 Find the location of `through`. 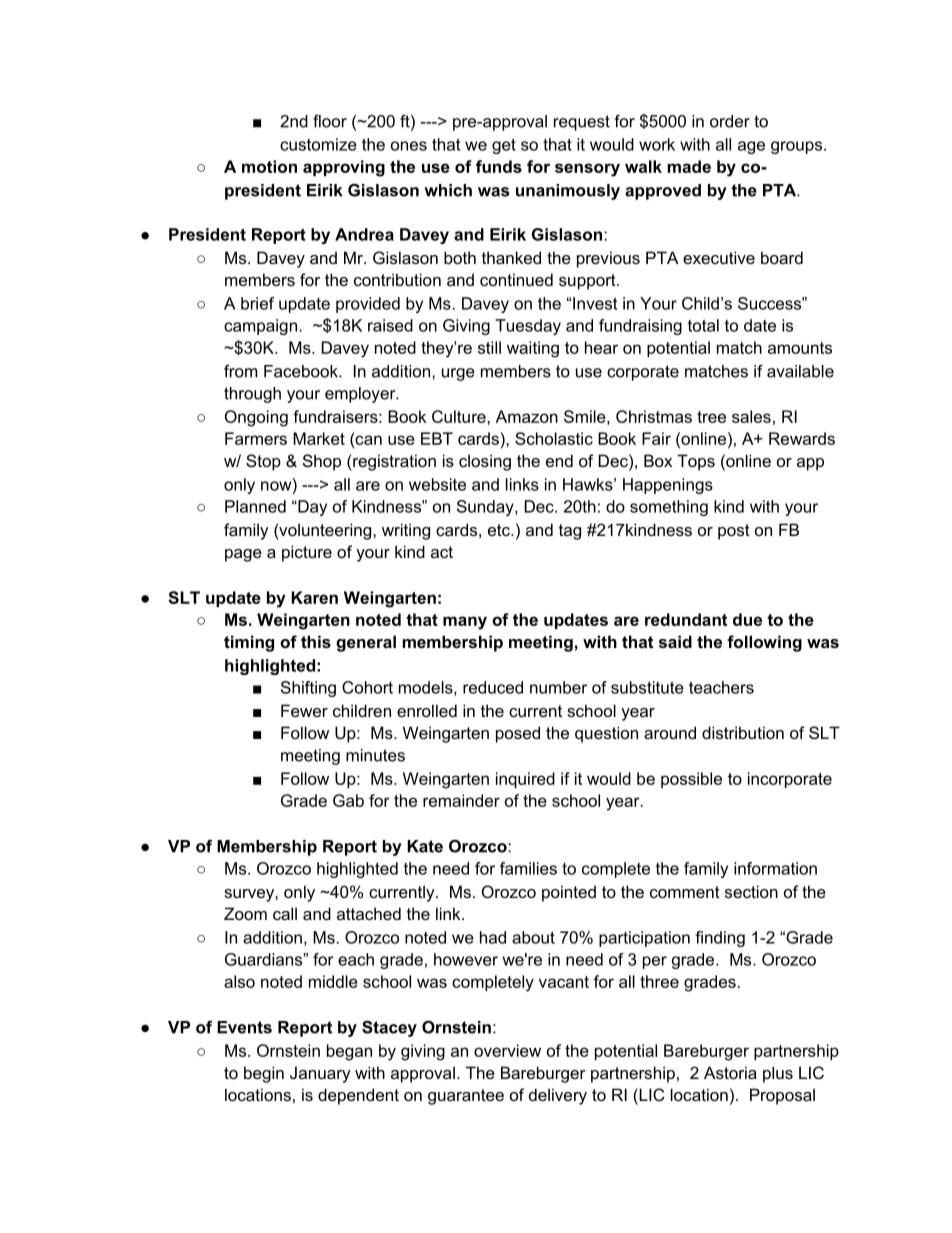

through is located at coordinates (252, 395).
